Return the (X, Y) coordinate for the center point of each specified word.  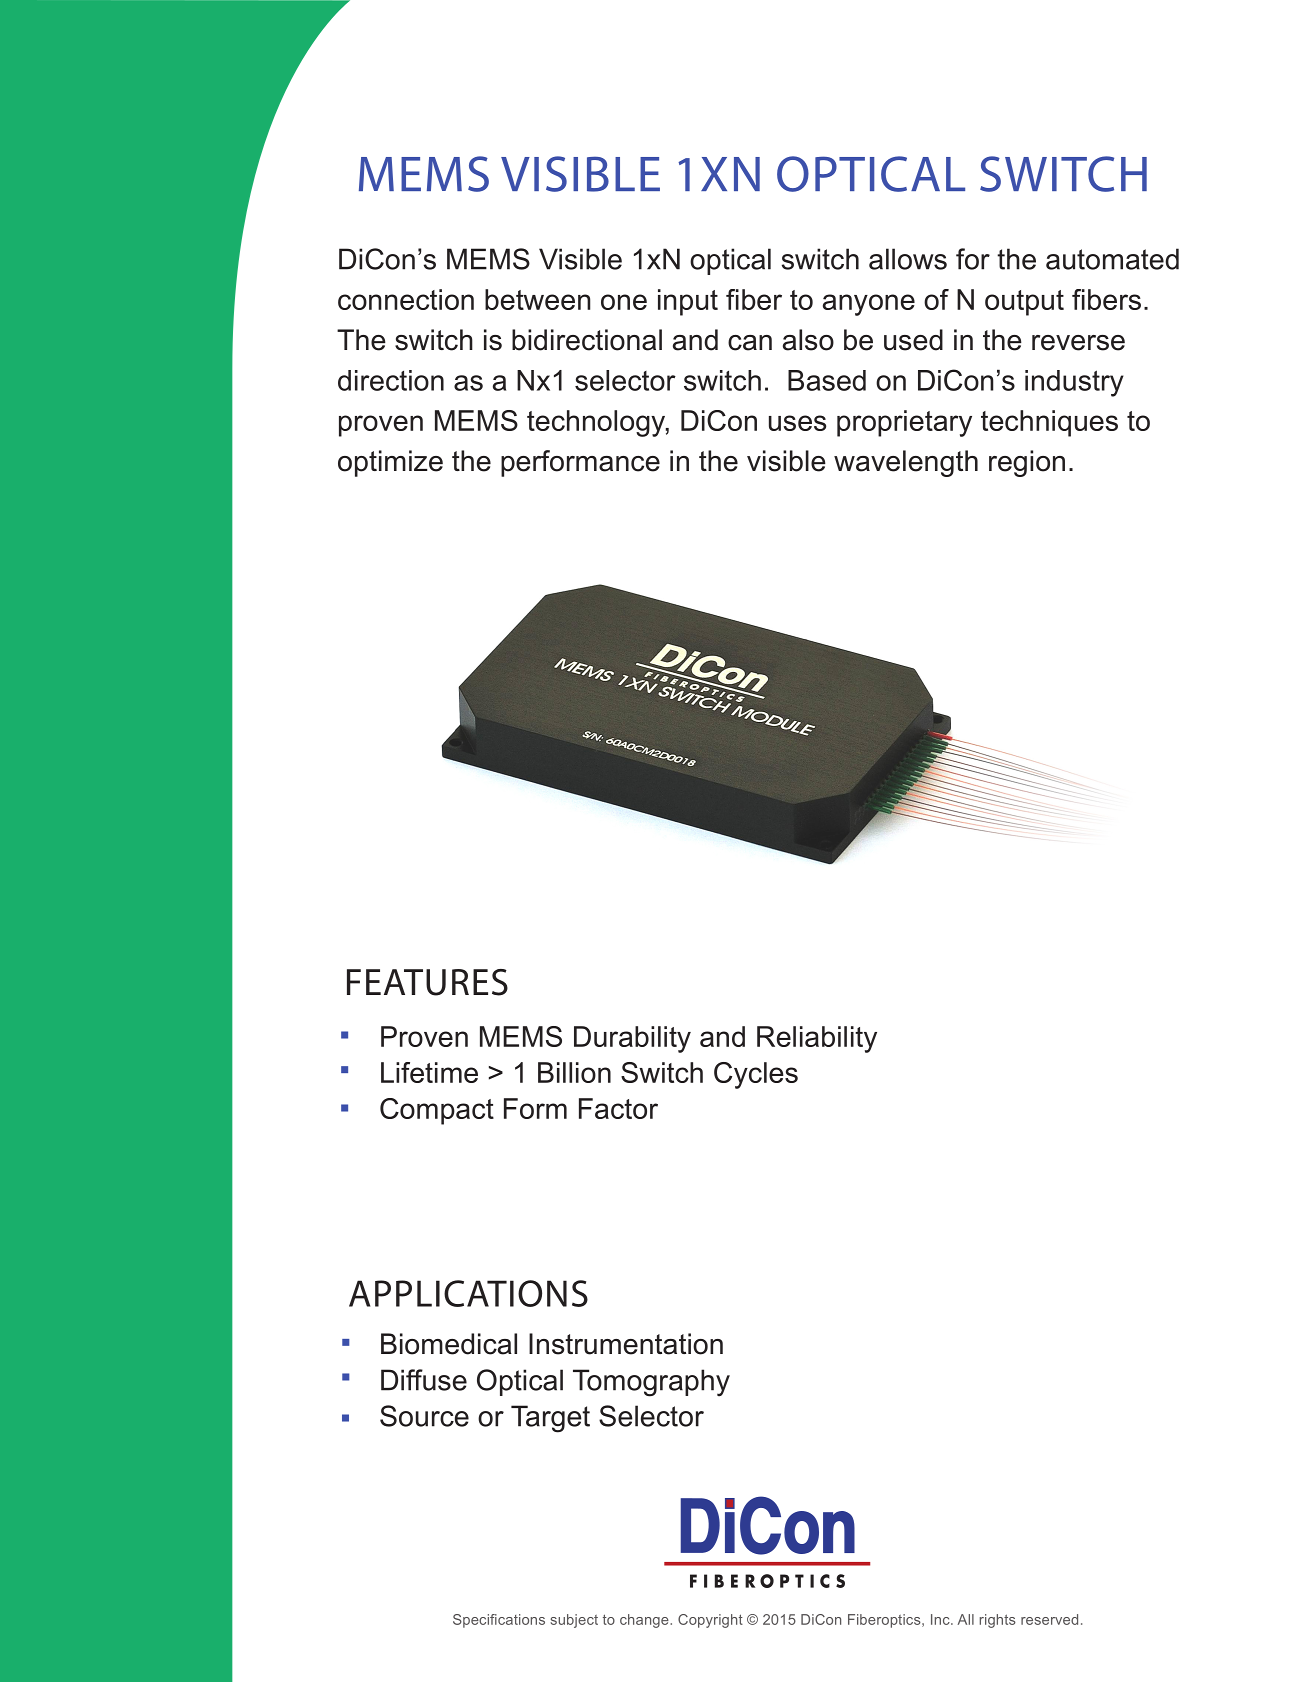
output (1024, 303)
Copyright (710, 1621)
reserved (1049, 1619)
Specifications (499, 1621)
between (538, 299)
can (750, 343)
